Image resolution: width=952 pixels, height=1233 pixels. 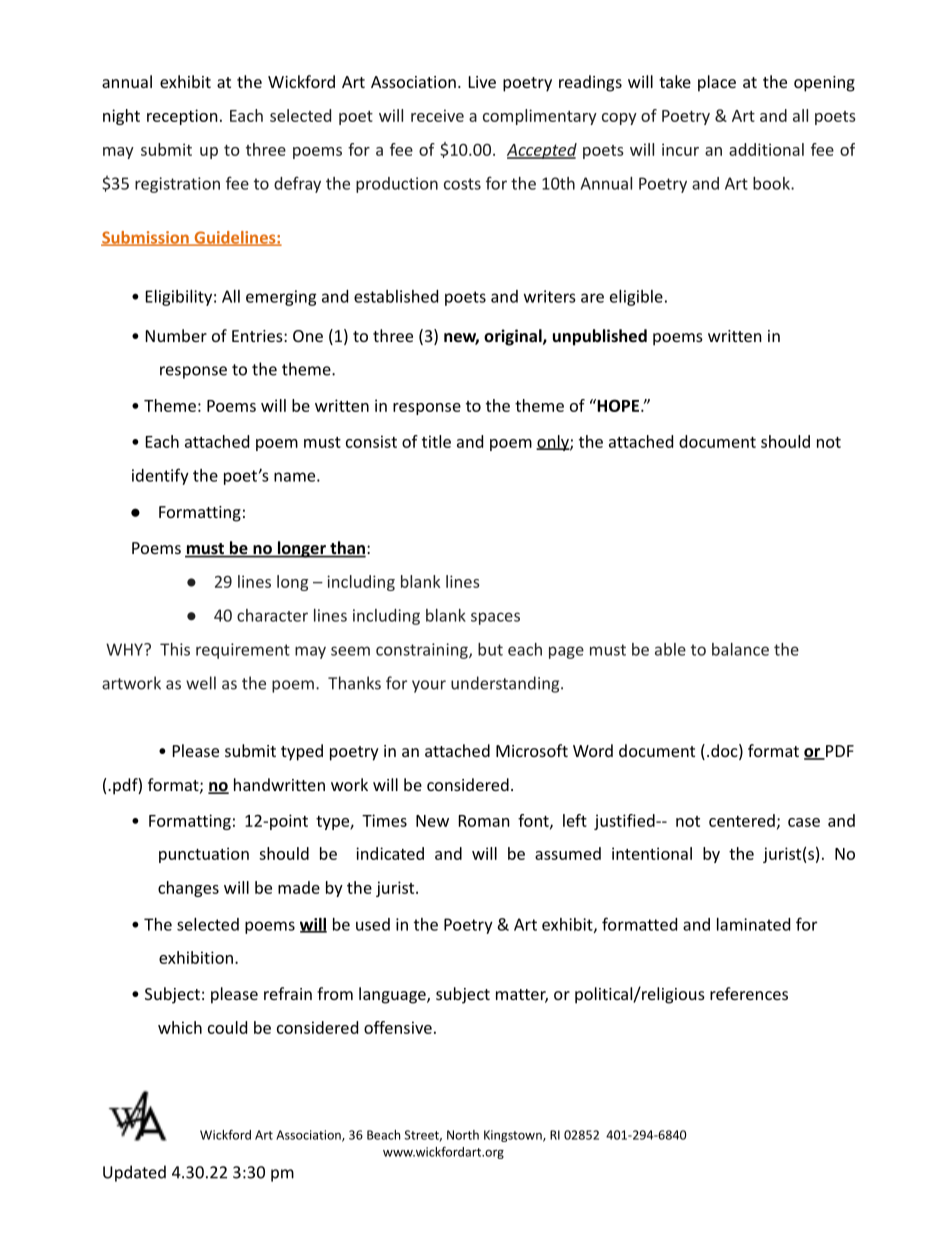 I want to click on centered, so click(x=742, y=820).
